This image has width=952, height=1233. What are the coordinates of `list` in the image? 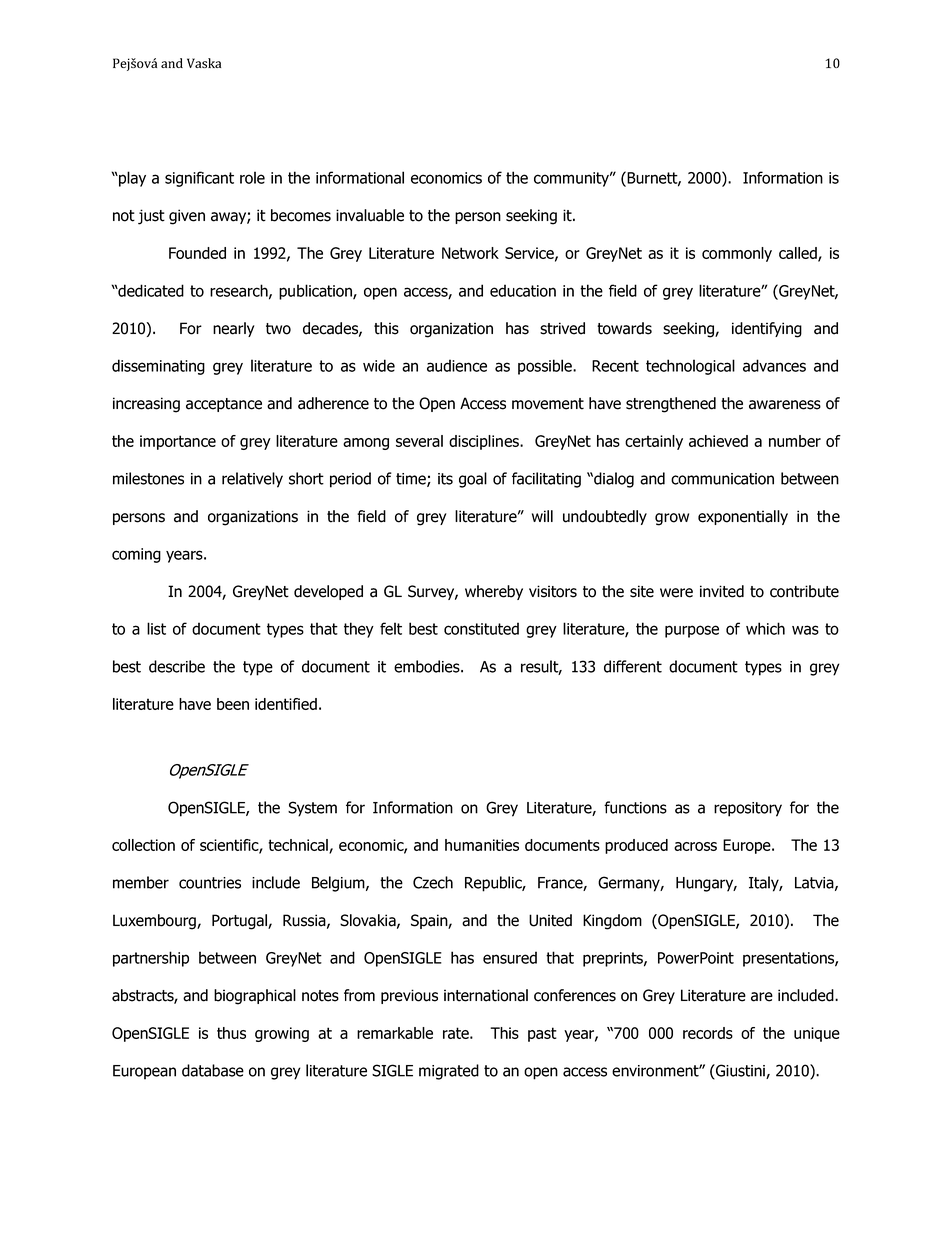 It's located at (156, 628).
